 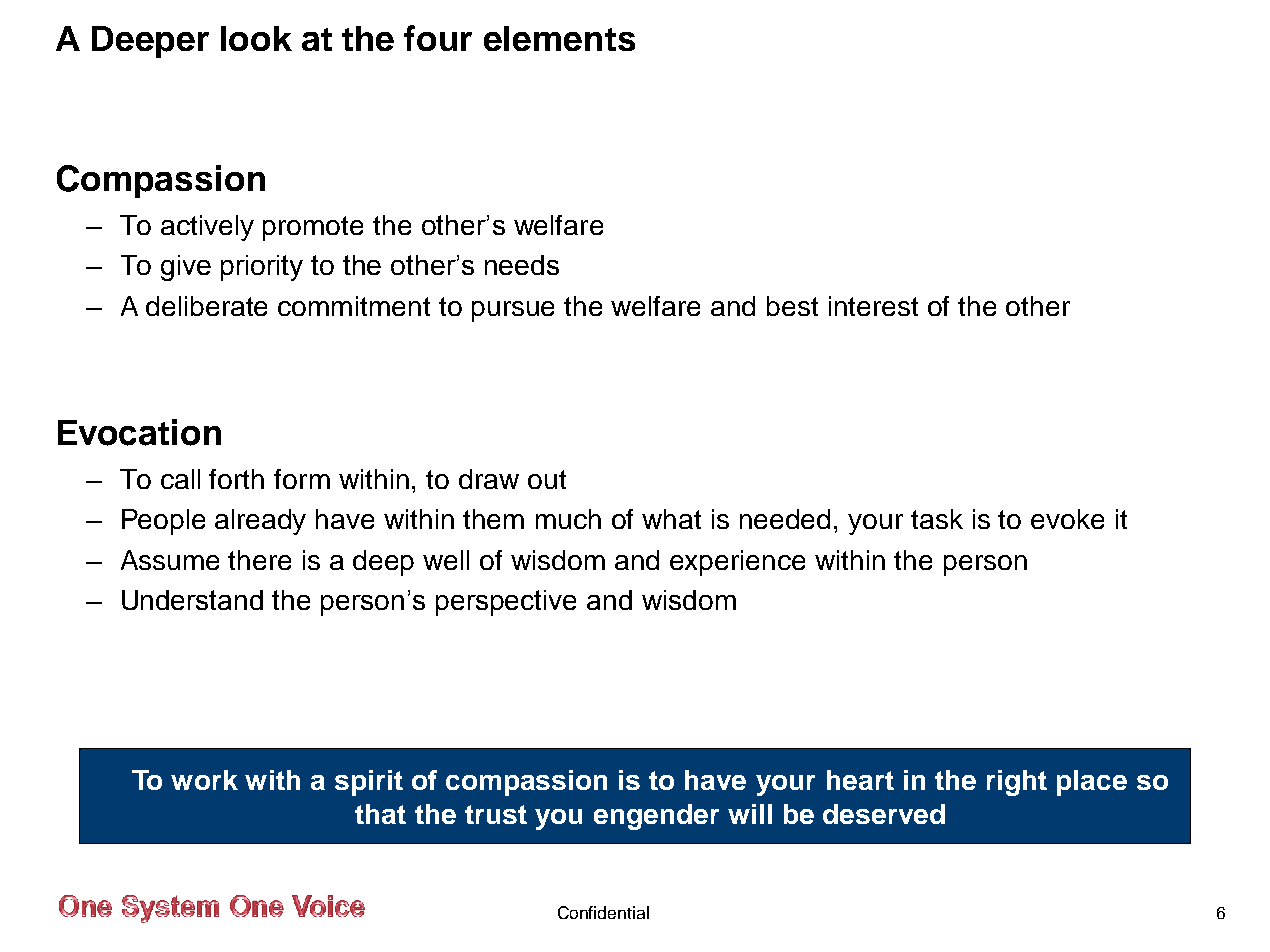 What do you see at coordinates (937, 519) in the screenshot?
I see `task` at bounding box center [937, 519].
